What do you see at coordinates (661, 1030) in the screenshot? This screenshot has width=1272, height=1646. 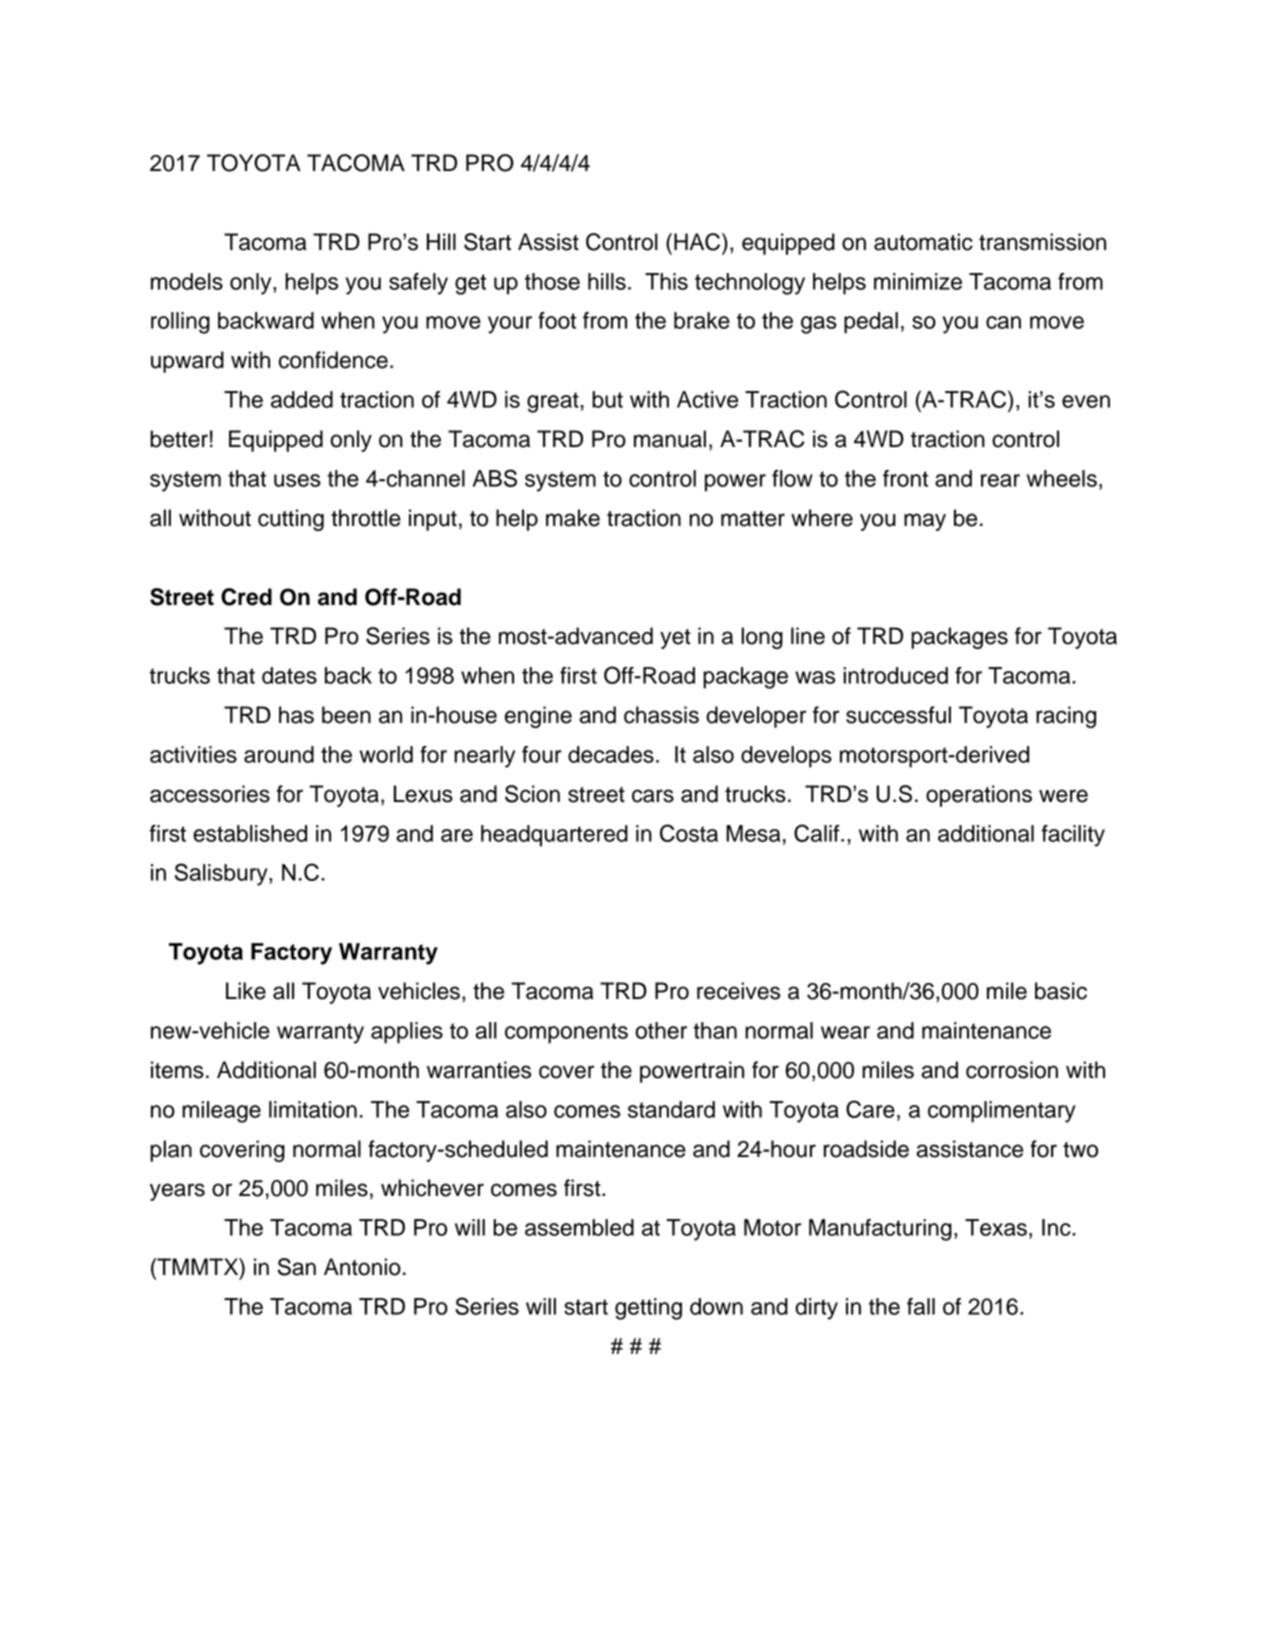 I see `other` at bounding box center [661, 1030].
